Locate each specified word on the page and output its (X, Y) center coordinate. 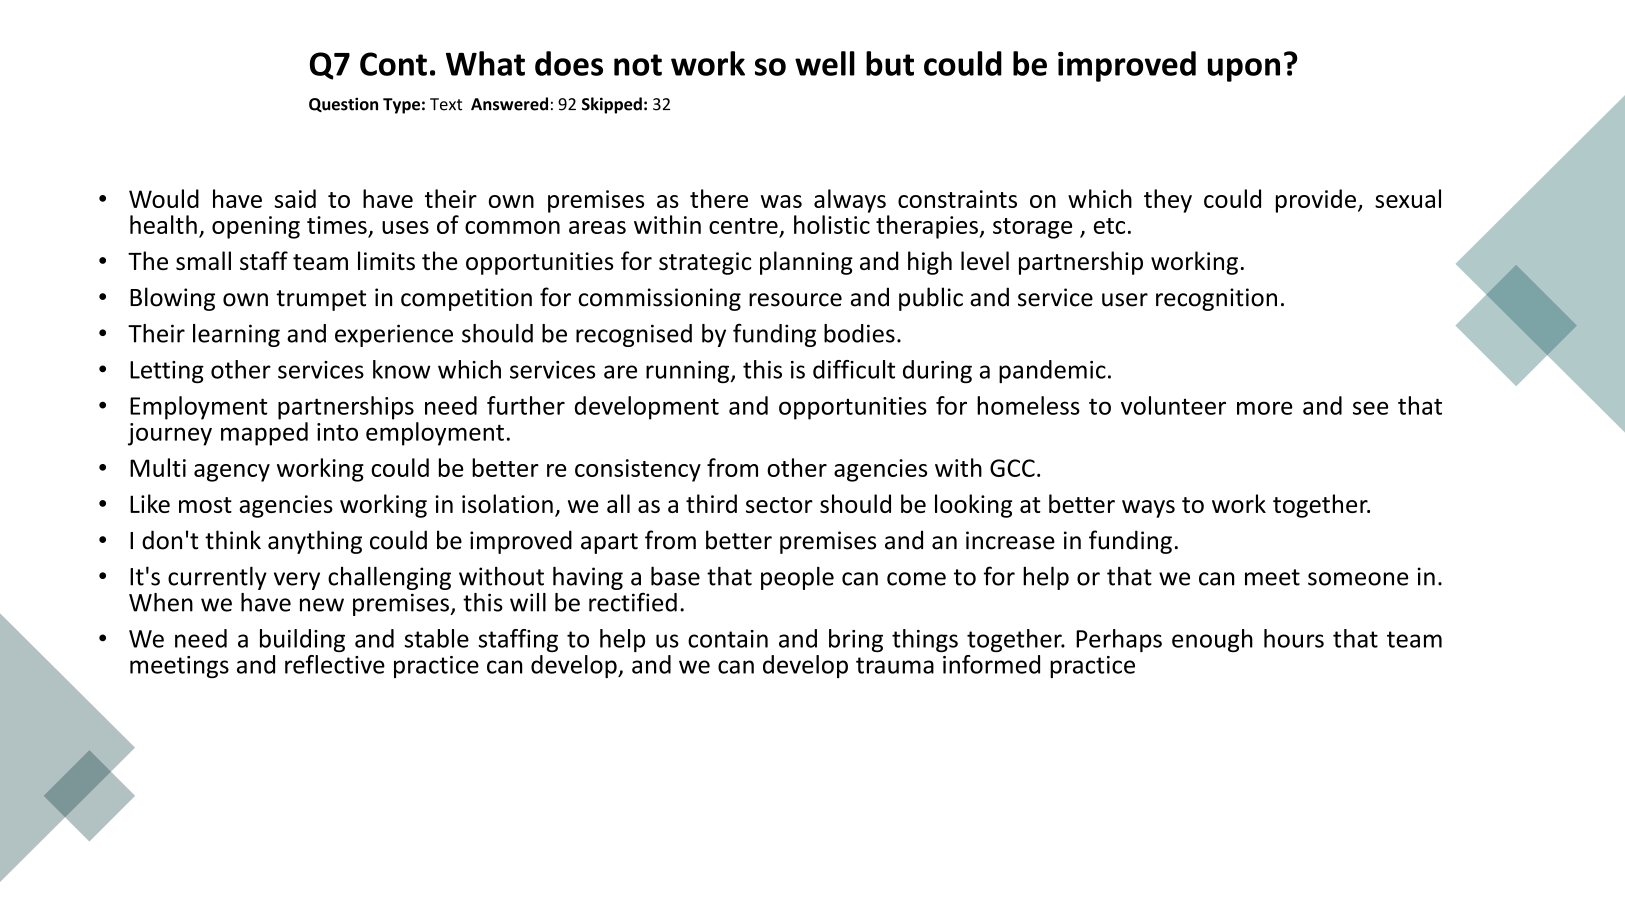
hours (1294, 638)
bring (856, 640)
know (402, 369)
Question (343, 104)
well (825, 63)
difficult (854, 369)
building (302, 640)
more (1265, 408)
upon (1244, 70)
